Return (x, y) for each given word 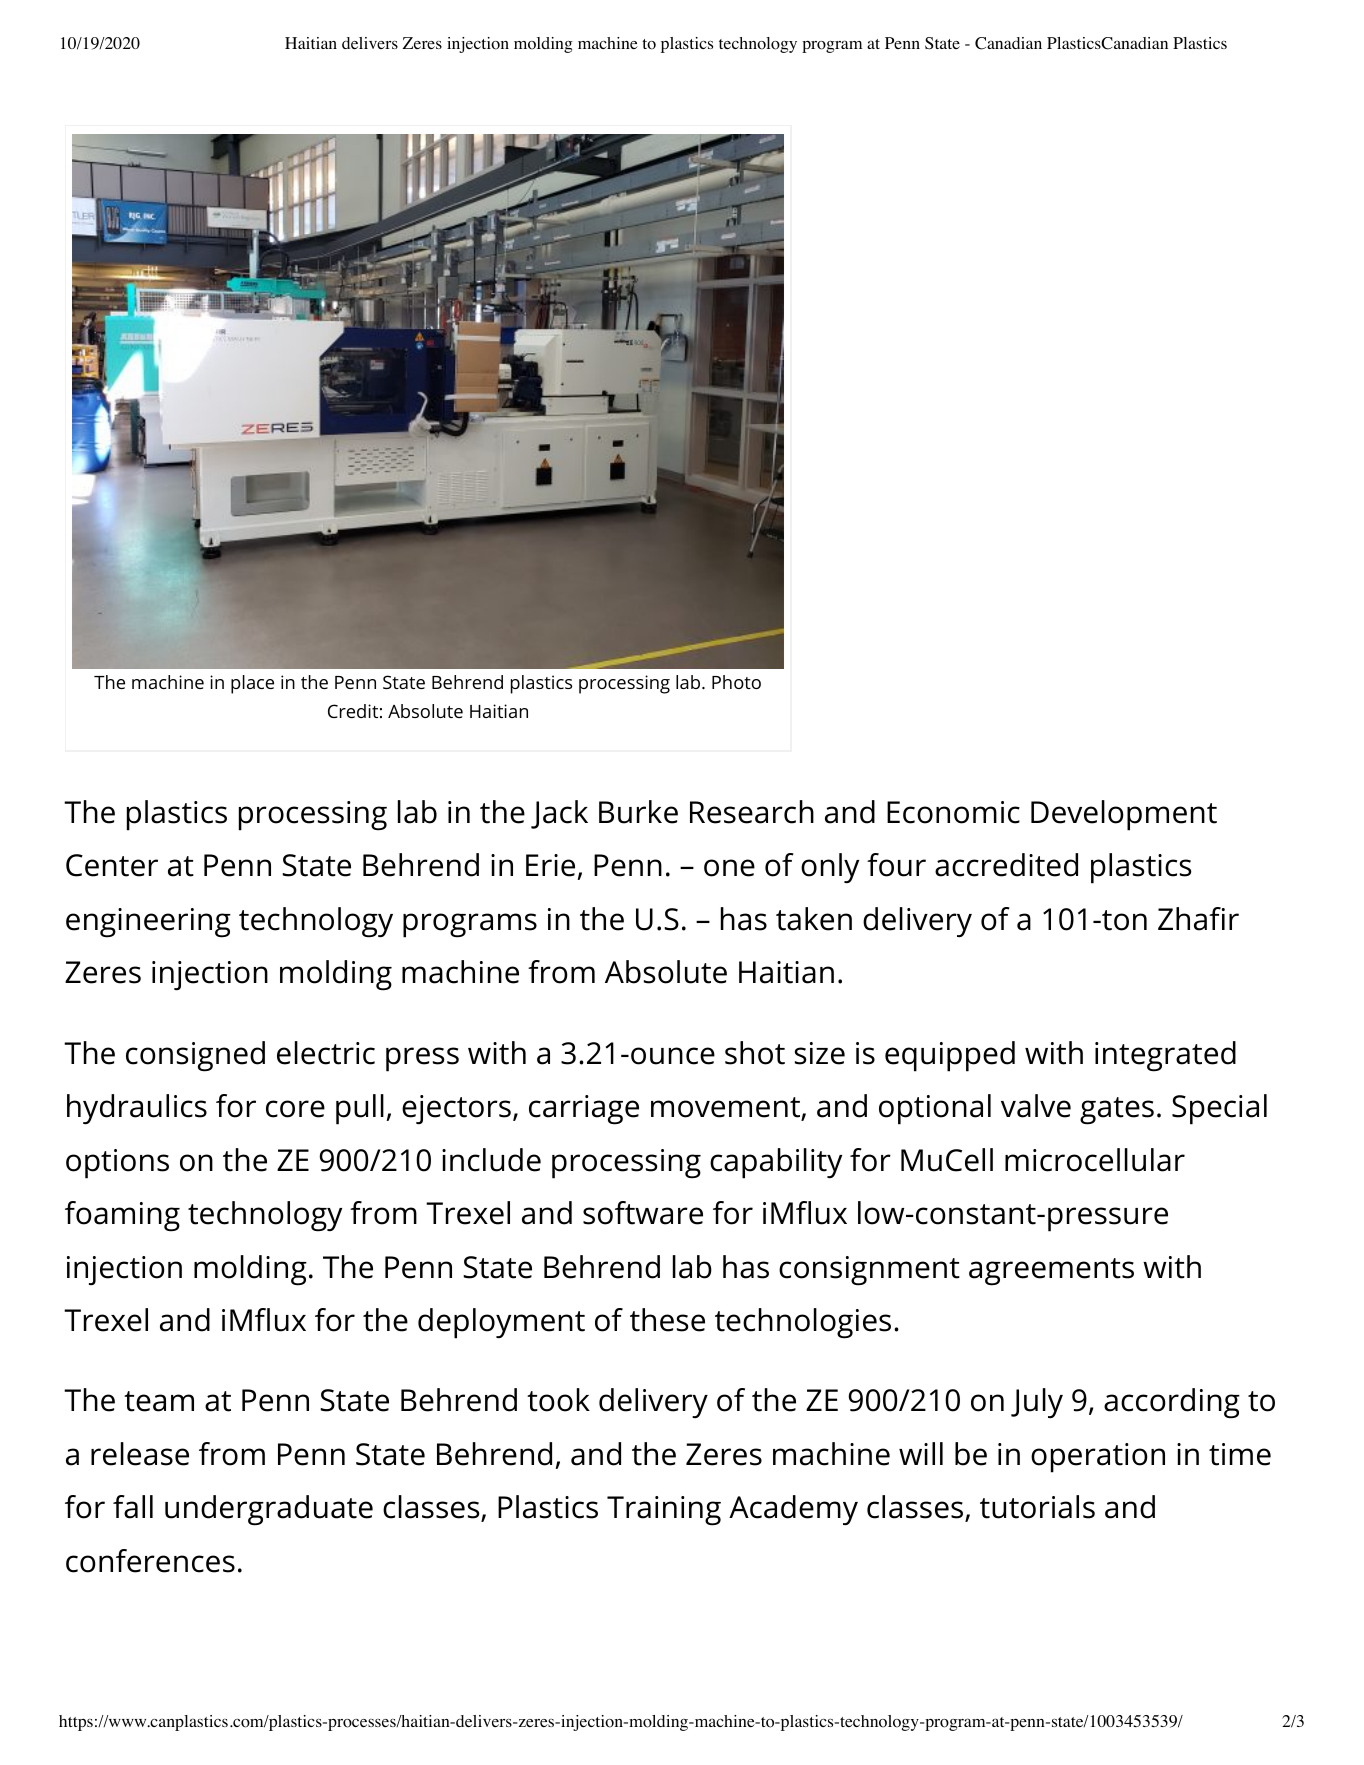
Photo (736, 682)
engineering (148, 923)
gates (1117, 1111)
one (729, 868)
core (295, 1109)
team (159, 1401)
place (252, 684)
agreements (1051, 1272)
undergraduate (269, 1510)
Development (1124, 815)
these (667, 1320)
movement (726, 1108)
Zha (1182, 919)
